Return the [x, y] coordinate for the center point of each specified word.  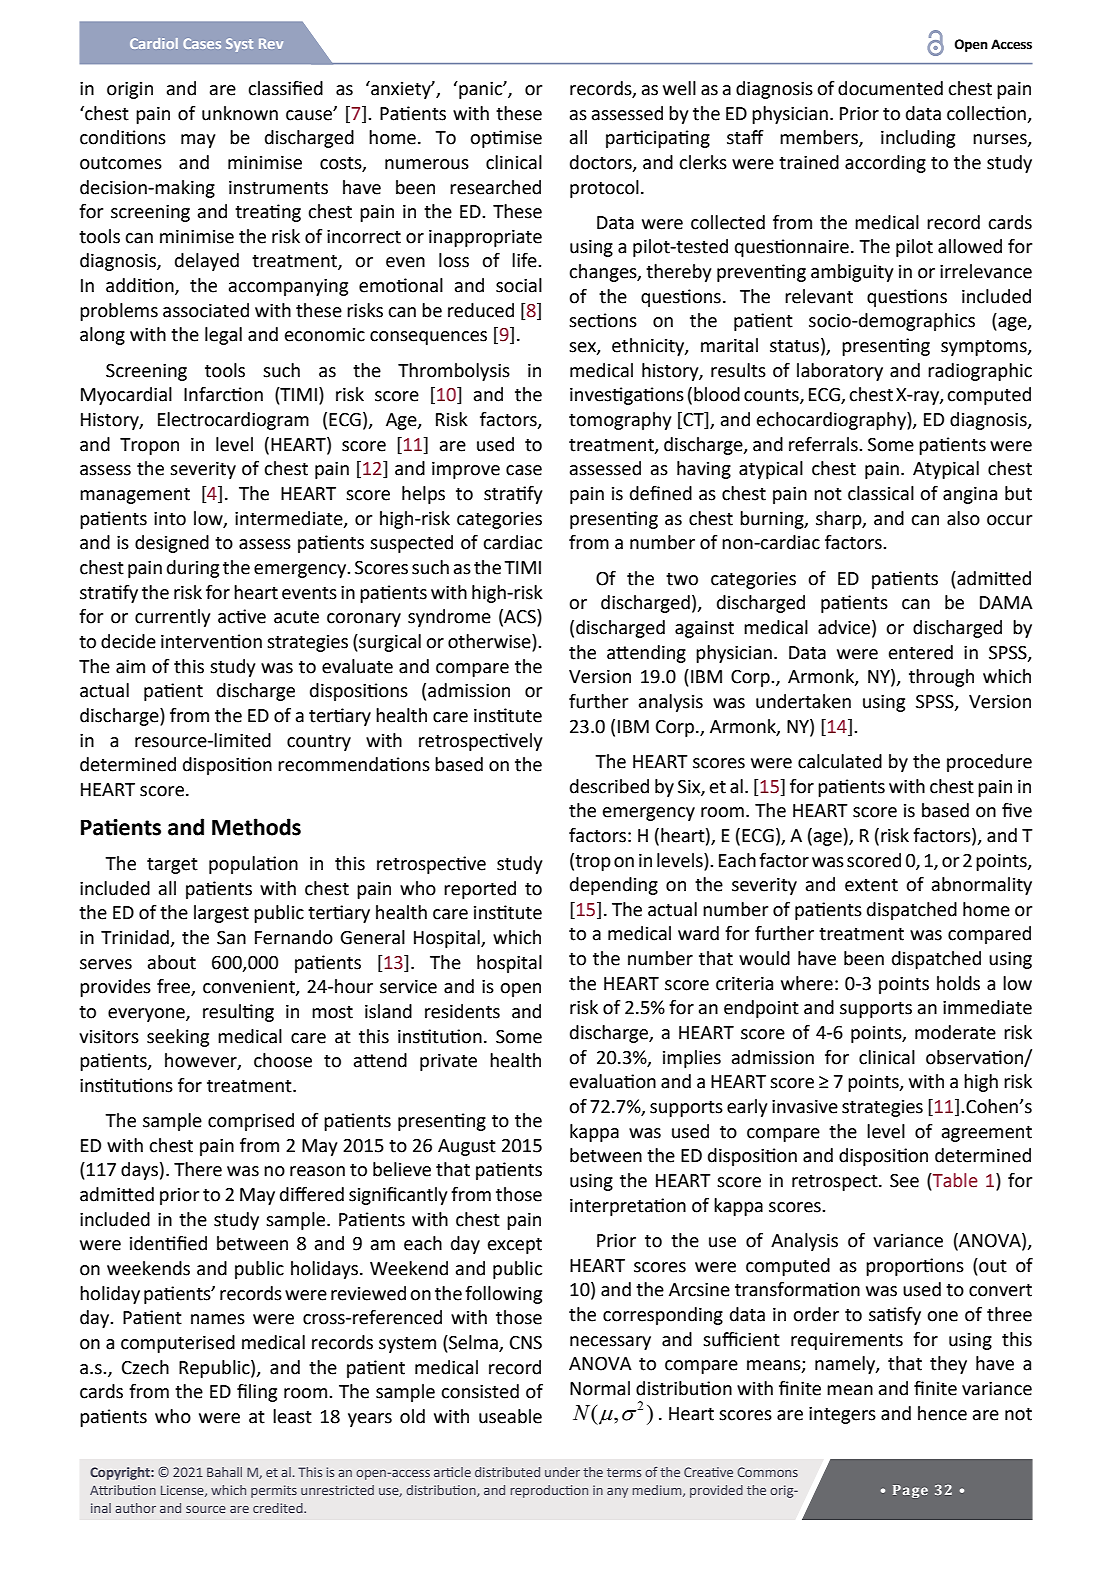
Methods [256, 827]
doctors [602, 163]
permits [274, 1491]
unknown [240, 113]
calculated [840, 761]
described [609, 786]
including [918, 139]
